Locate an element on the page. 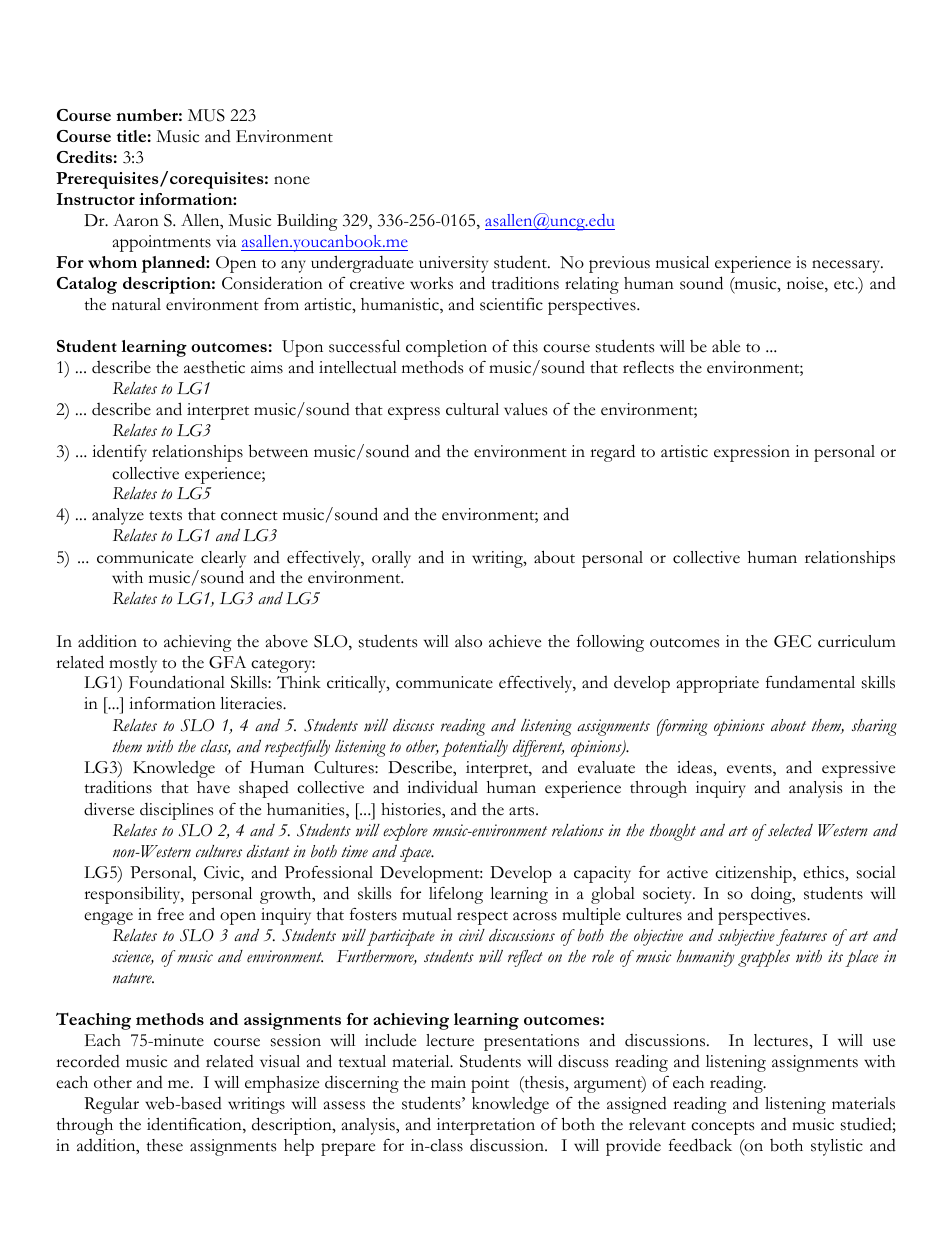 The height and width of the page is (1233, 952). able is located at coordinates (726, 346).
